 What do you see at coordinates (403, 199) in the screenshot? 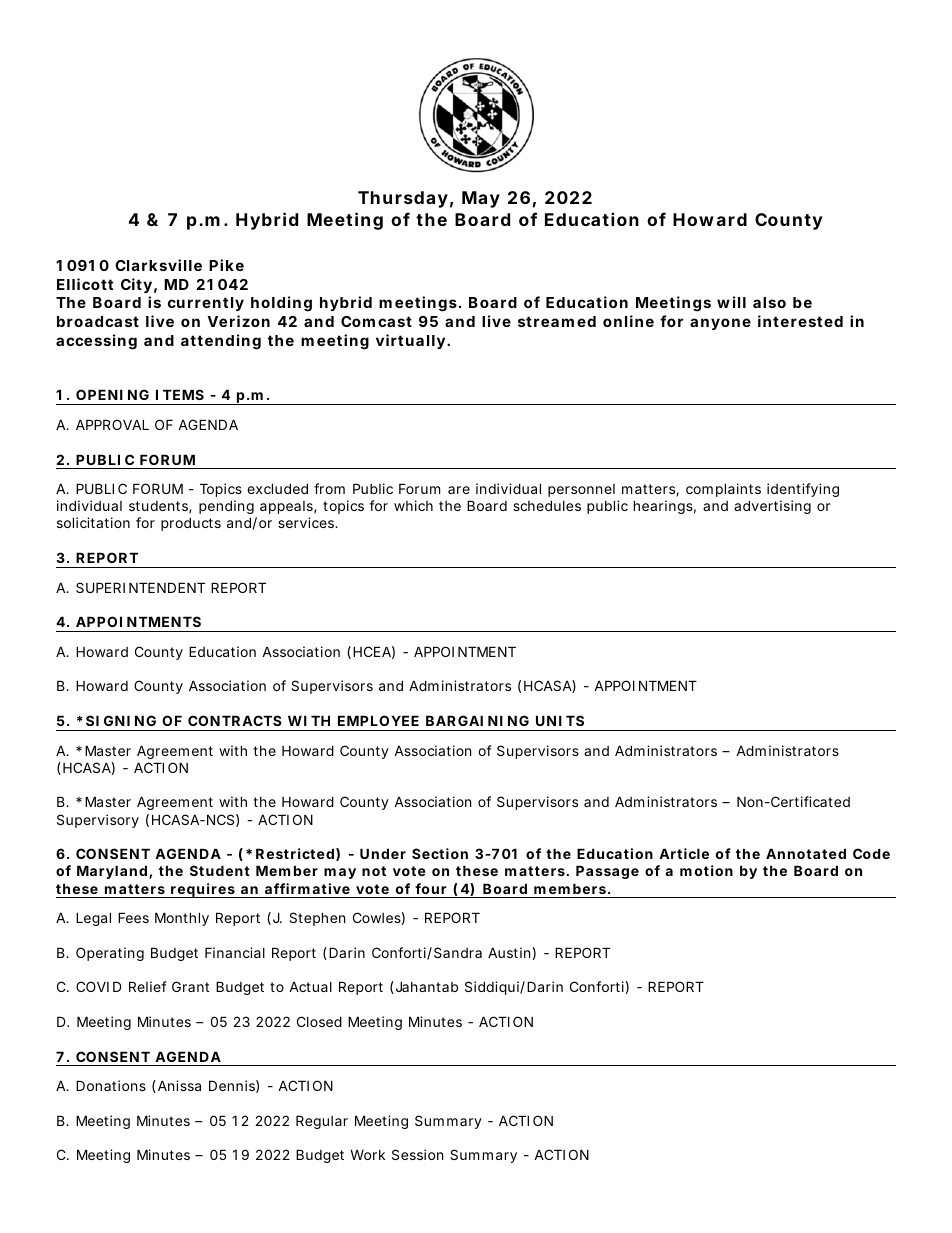
I see `Thursday` at bounding box center [403, 199].
